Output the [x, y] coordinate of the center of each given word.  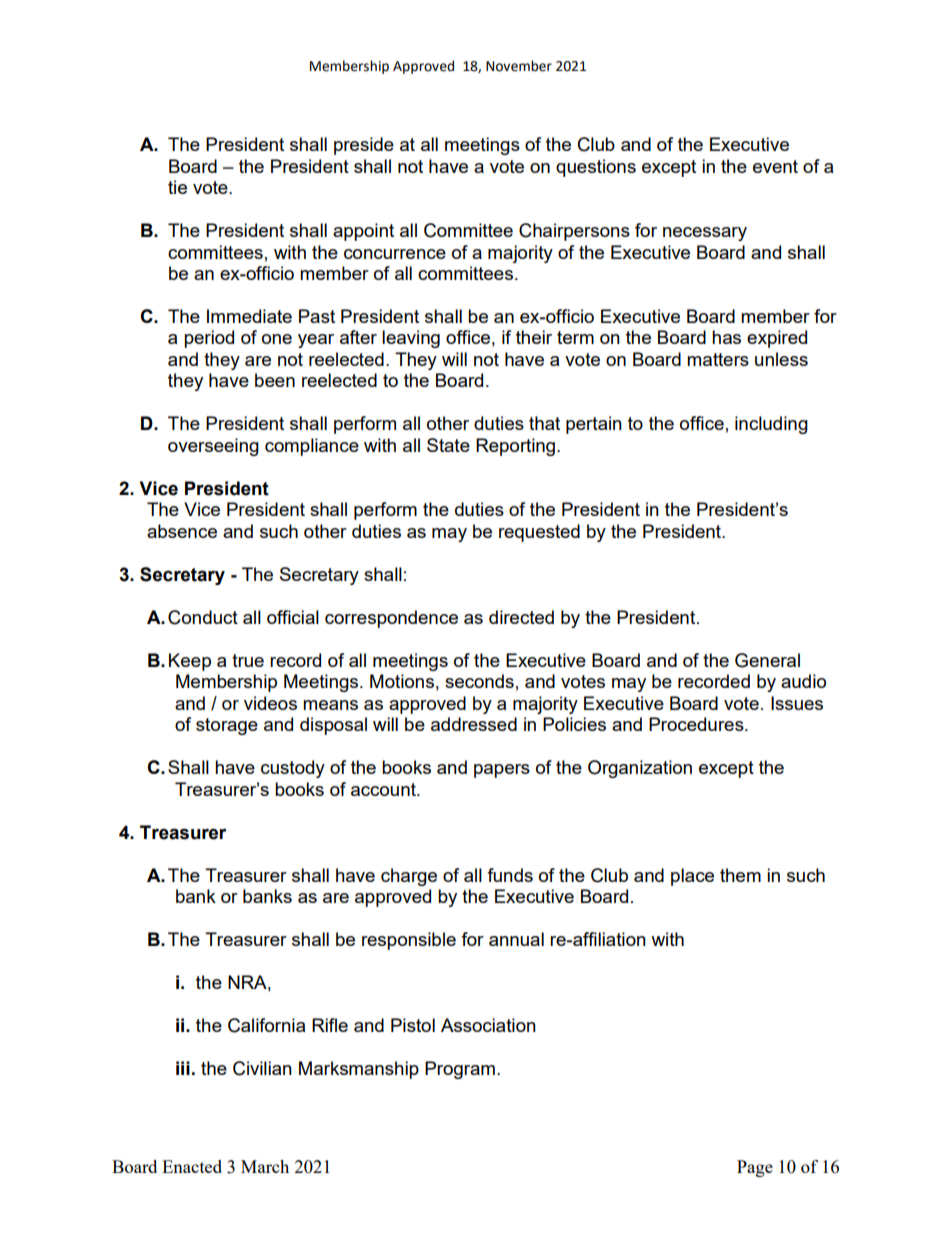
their [534, 337]
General [767, 660]
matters [718, 359]
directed [521, 617]
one [277, 339]
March [265, 1166]
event [775, 166]
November [519, 66]
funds [510, 875]
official [293, 617]
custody [293, 769]
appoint [363, 232]
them [740, 875]
